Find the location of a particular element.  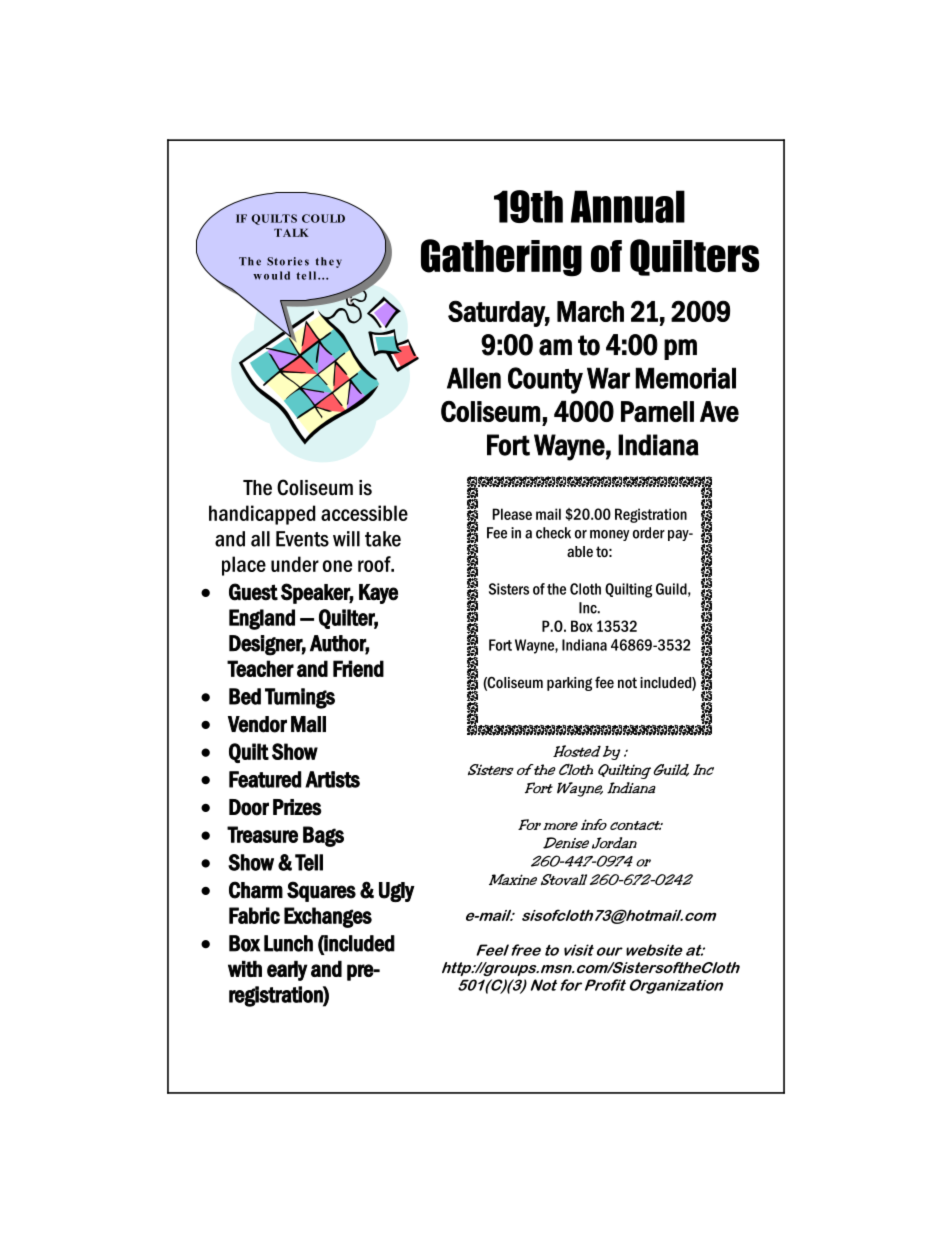

Please is located at coordinates (512, 514).
